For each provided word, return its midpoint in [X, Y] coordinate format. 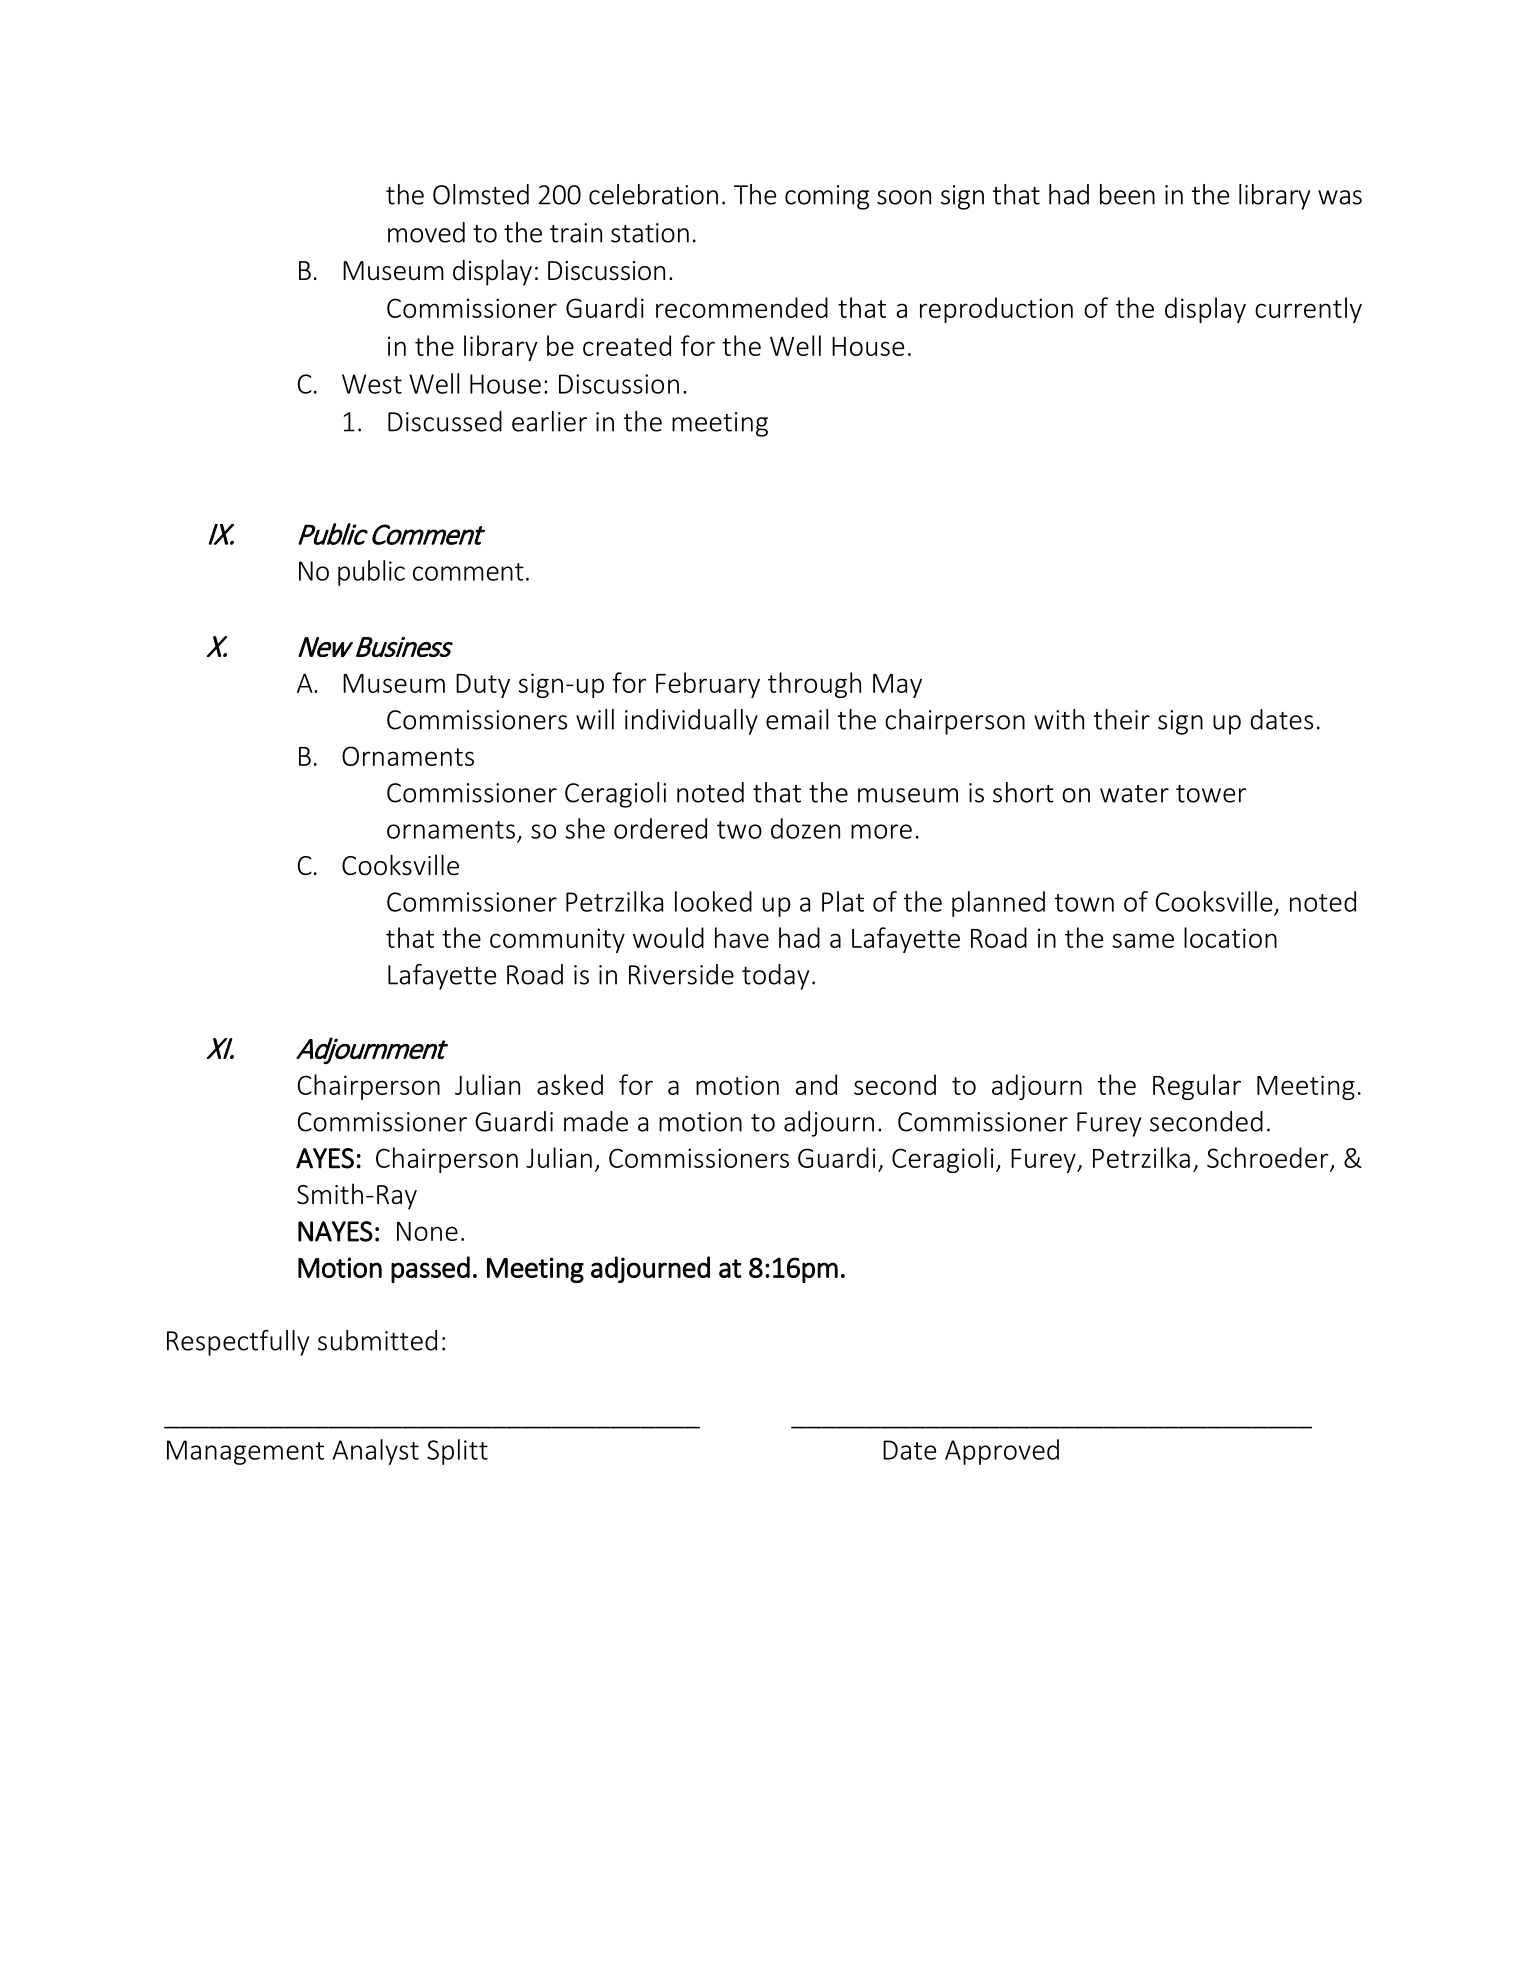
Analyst [375, 1452]
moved [426, 232]
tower [1211, 794]
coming [827, 197]
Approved [1002, 1452]
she [585, 828]
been [1127, 194]
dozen [805, 828]
